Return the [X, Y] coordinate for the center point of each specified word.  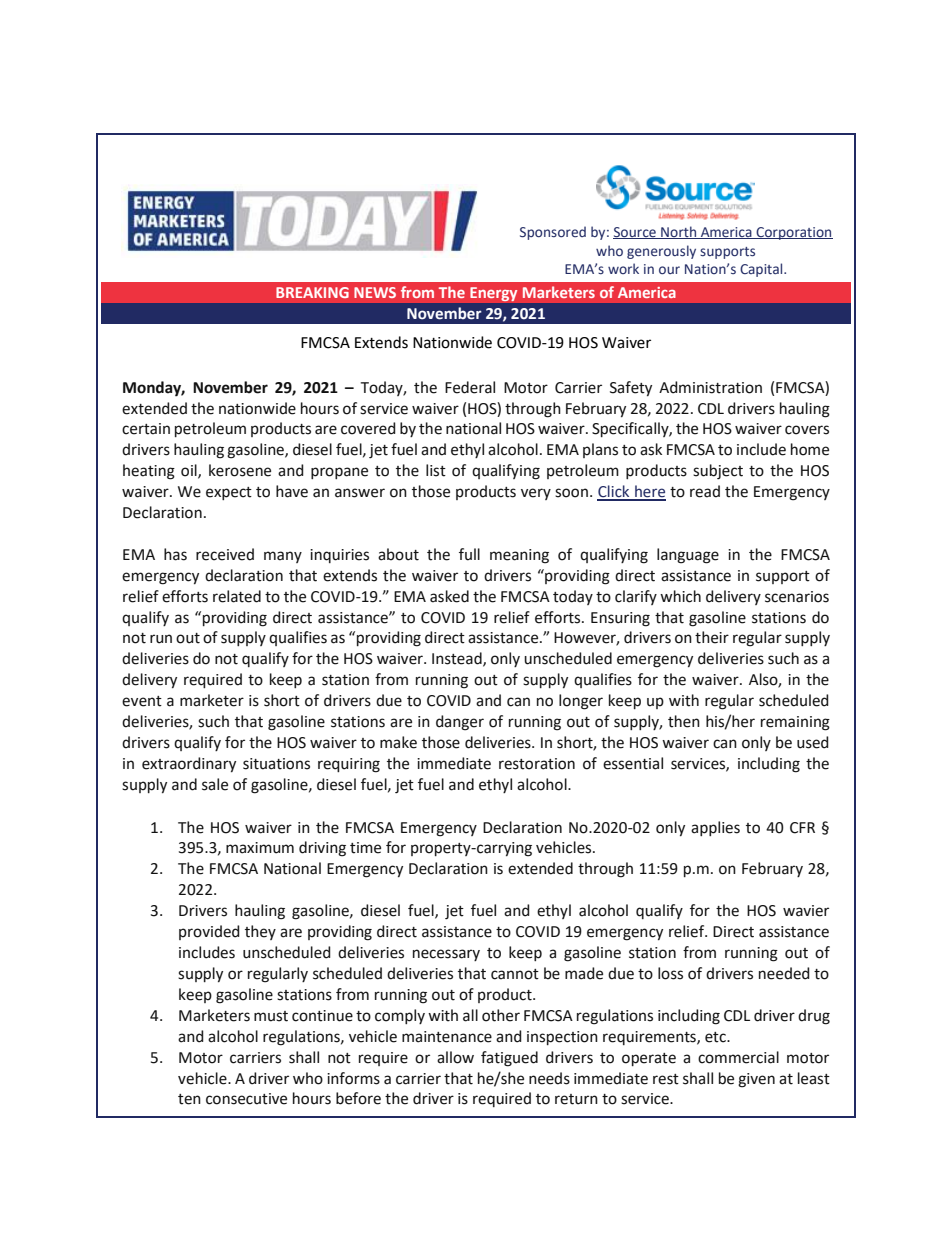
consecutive [246, 1099]
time [365, 848]
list [436, 470]
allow [455, 1057]
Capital [762, 270]
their [712, 637]
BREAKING [312, 292]
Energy [494, 294]
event [142, 701]
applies [715, 828]
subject [718, 472]
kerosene [240, 470]
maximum [260, 848]
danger [460, 723]
